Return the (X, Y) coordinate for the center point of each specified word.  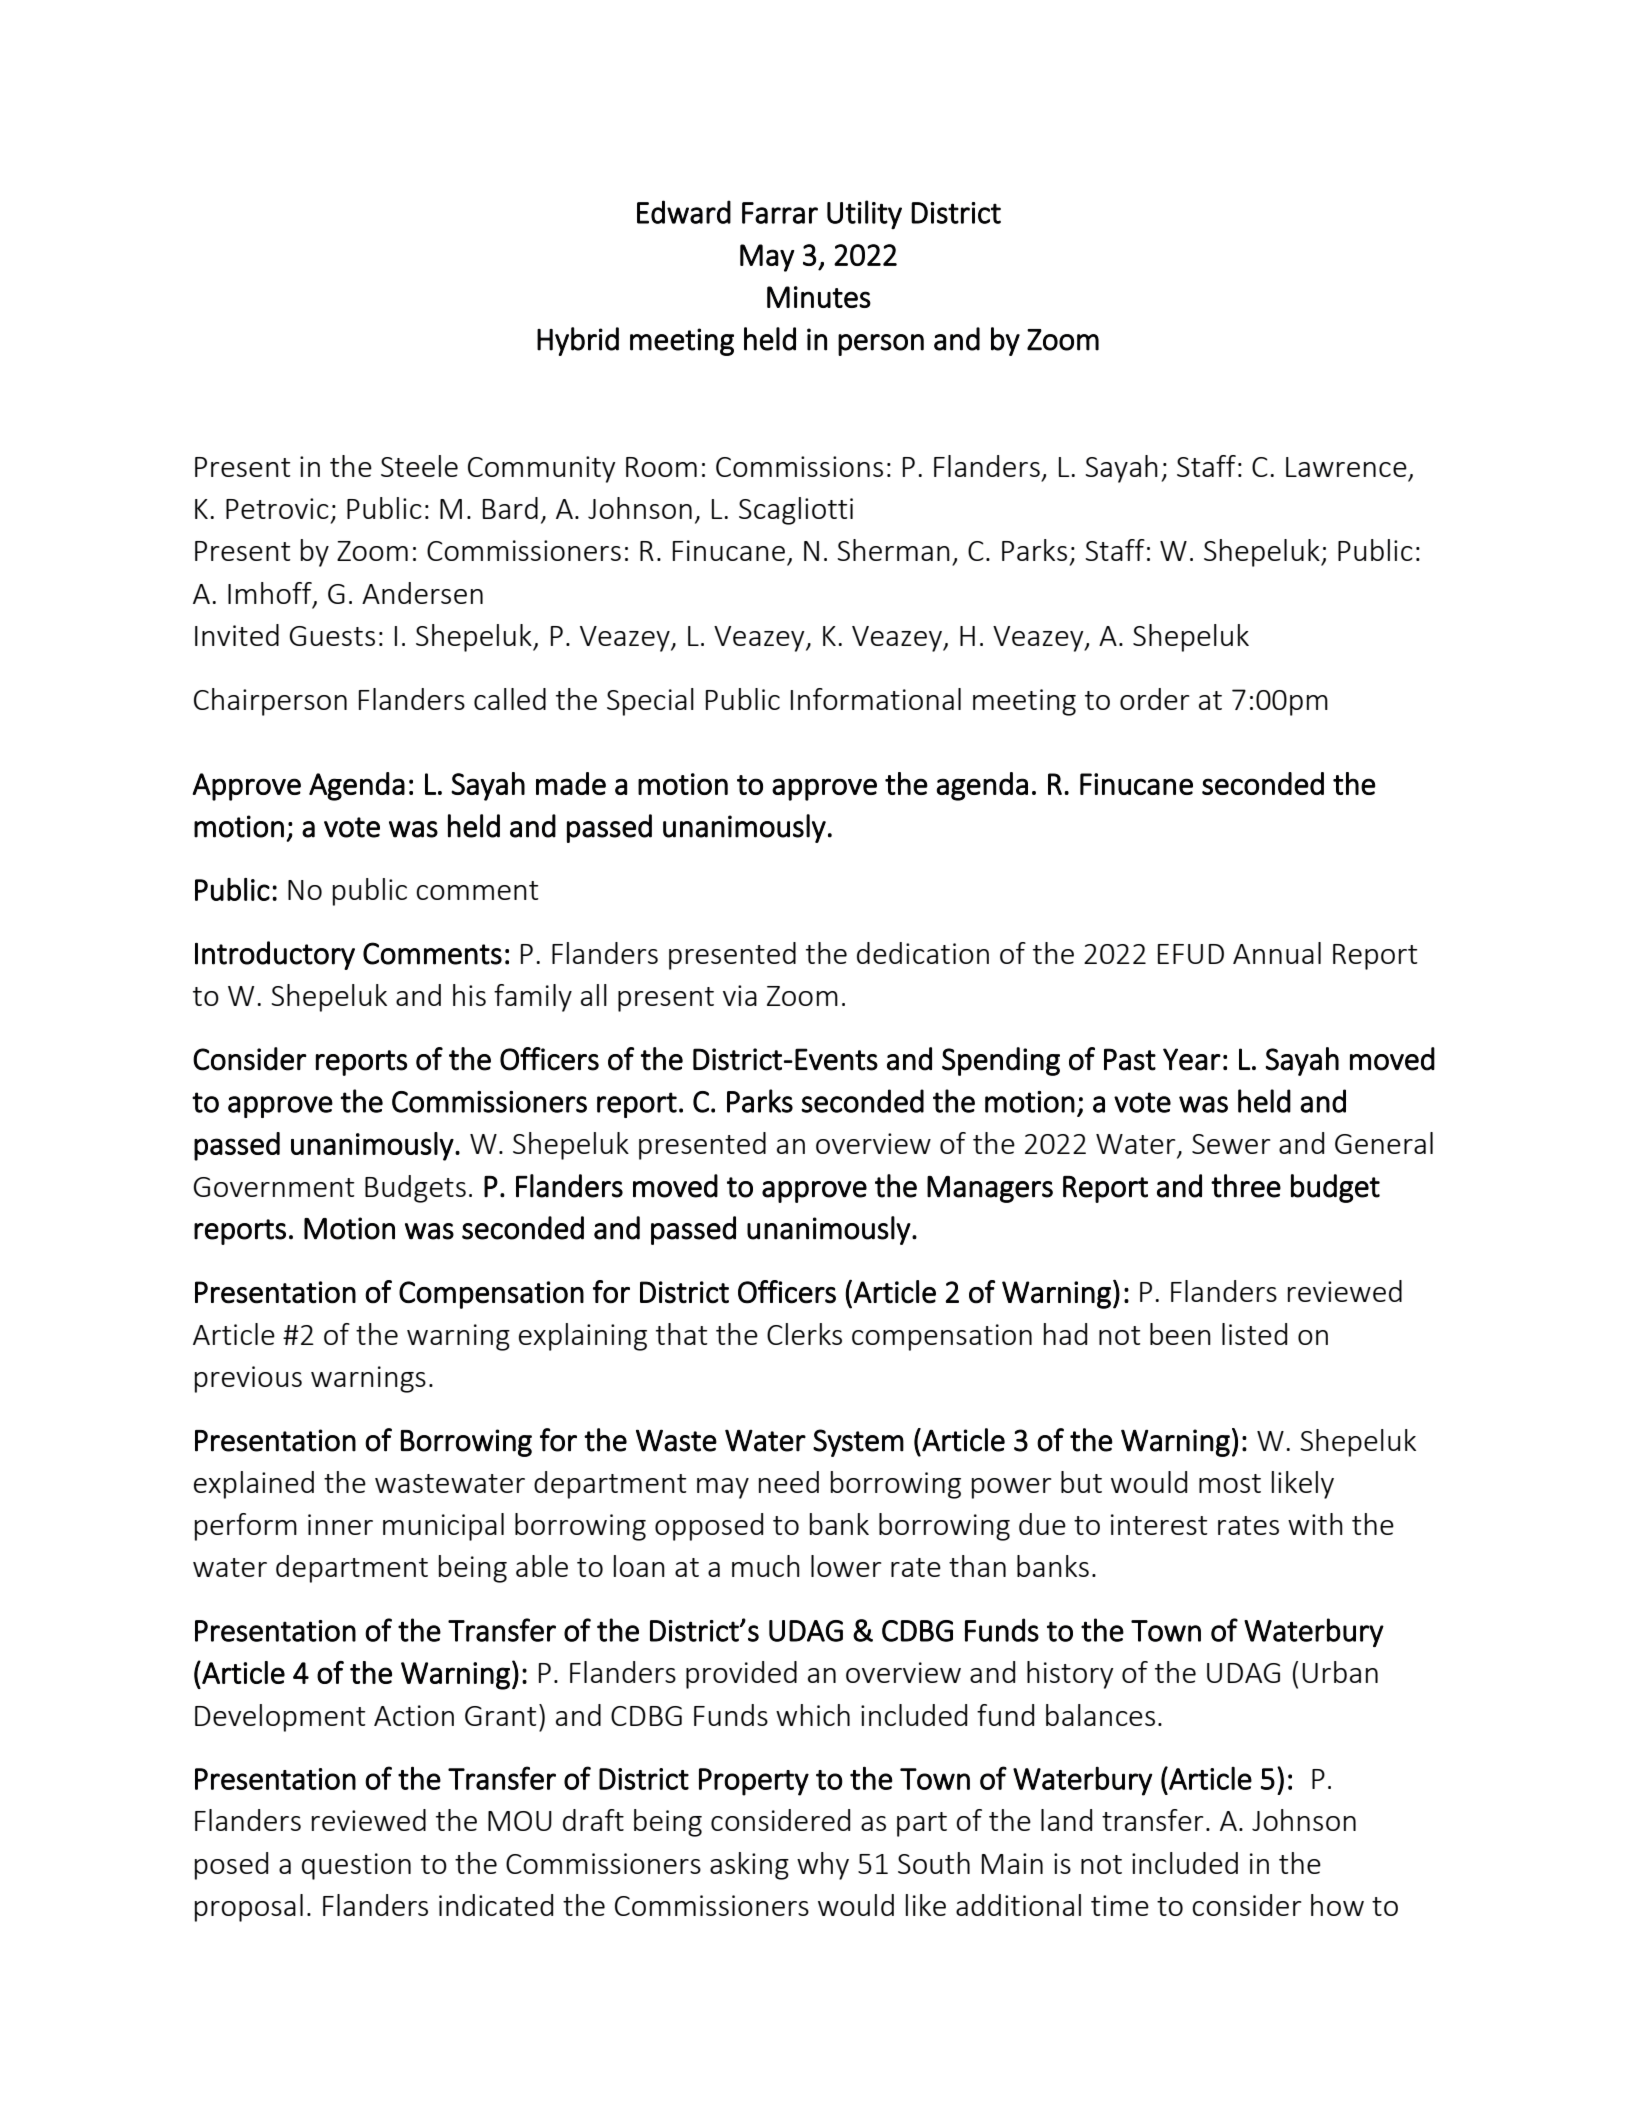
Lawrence (1346, 467)
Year (1192, 1059)
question (356, 1866)
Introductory (275, 955)
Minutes (819, 297)
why (823, 1866)
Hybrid (578, 341)
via (740, 995)
